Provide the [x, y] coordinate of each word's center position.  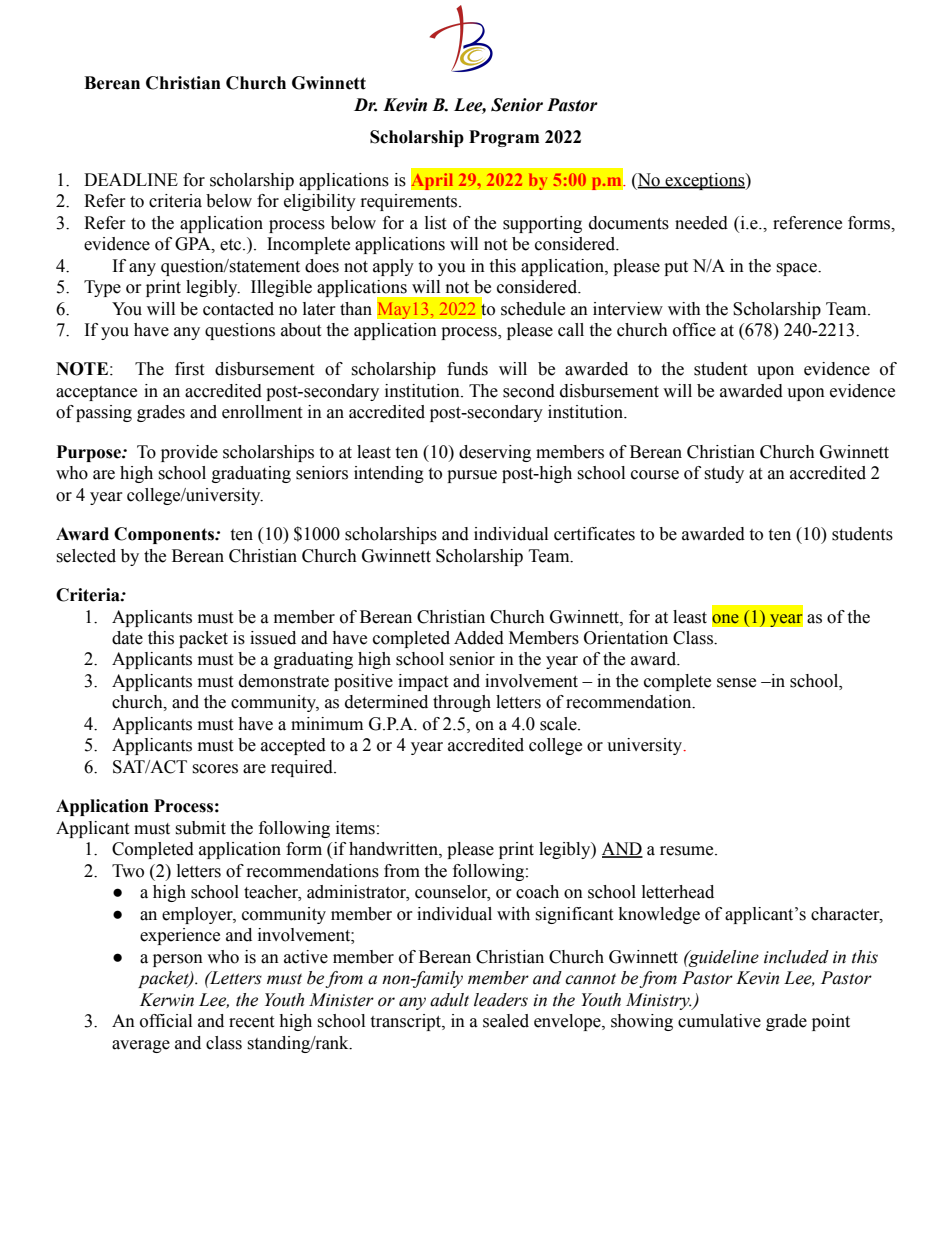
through [462, 703]
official [166, 1021]
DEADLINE [131, 179]
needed [701, 223]
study [724, 474]
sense [736, 683]
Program [504, 138]
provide [189, 453]
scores [215, 769]
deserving [495, 453]
